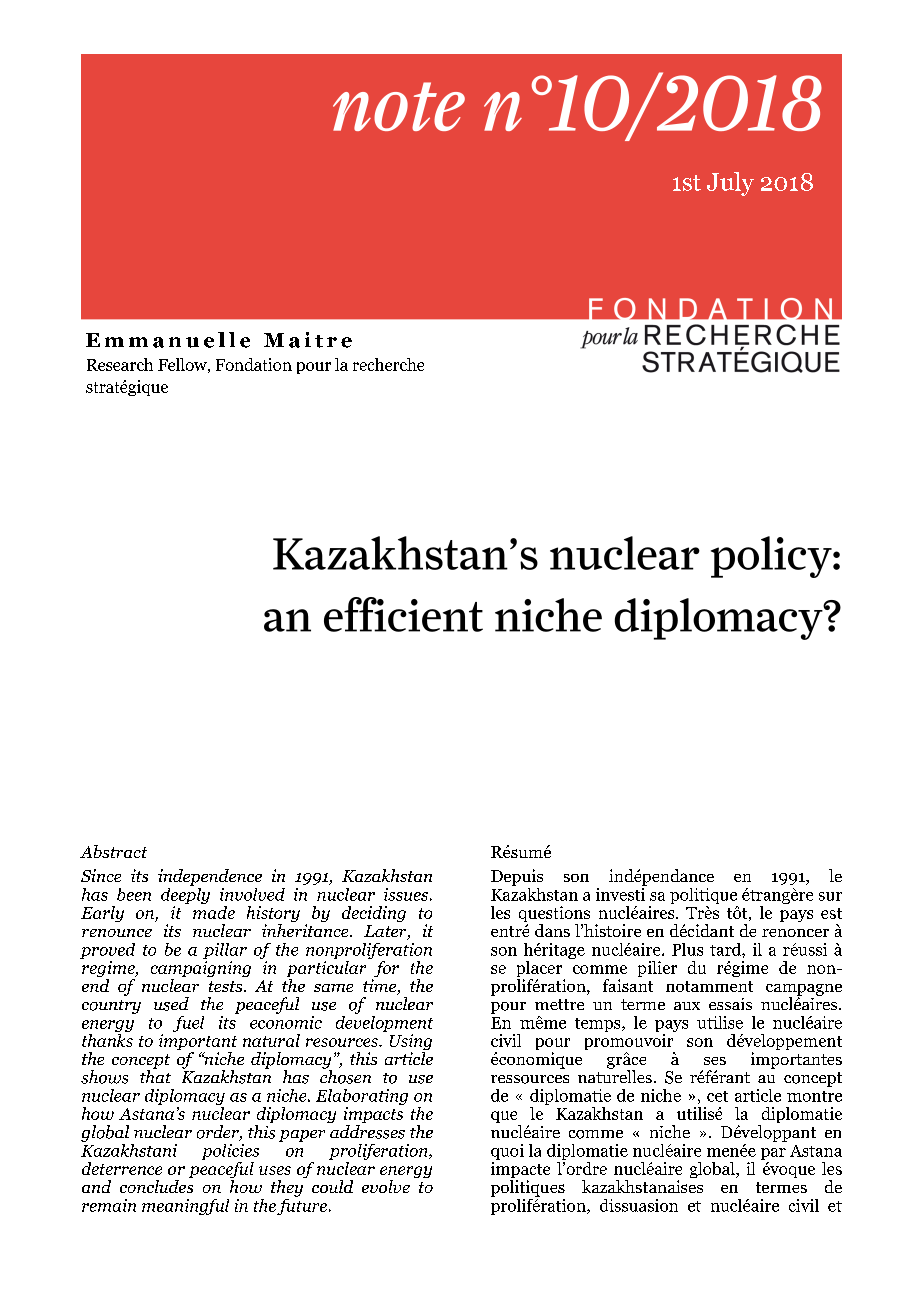 The height and width of the image is (1308, 924). What do you see at coordinates (210, 877) in the image?
I see `independence` at bounding box center [210, 877].
